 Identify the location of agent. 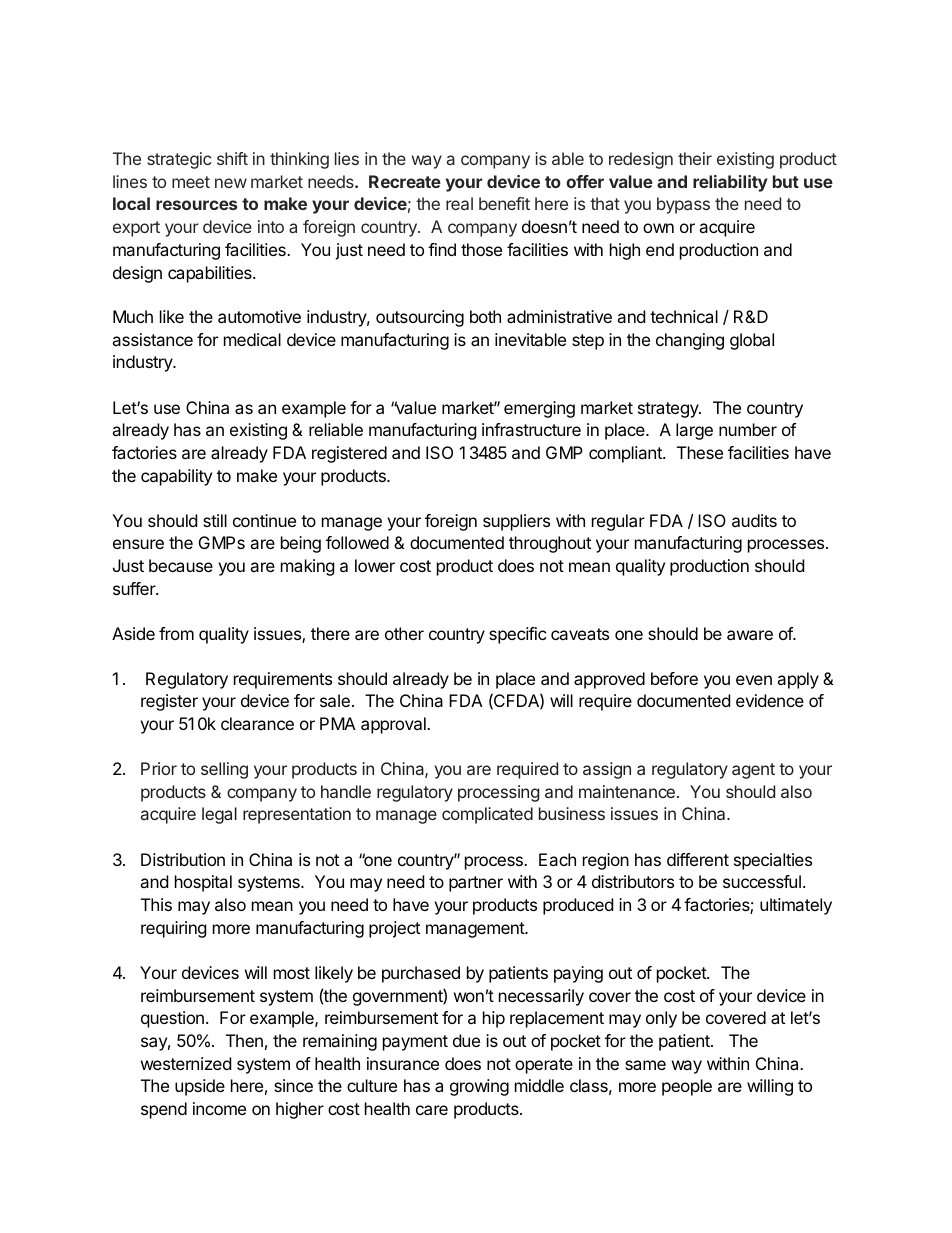
(753, 771).
